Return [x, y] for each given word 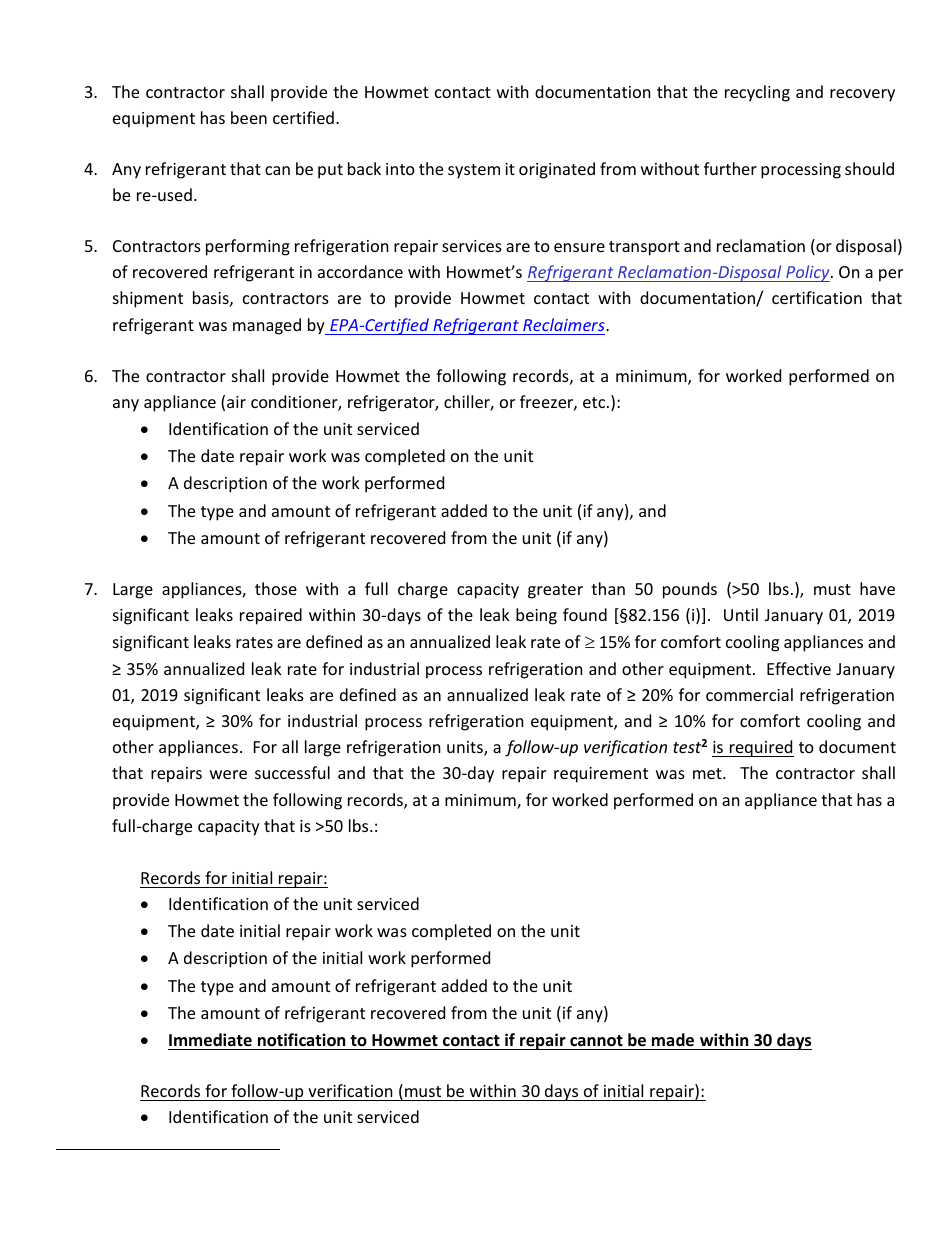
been [249, 117]
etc [595, 402]
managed [267, 326]
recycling [757, 93]
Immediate [210, 1040]
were [228, 774]
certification [817, 297]
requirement [601, 775]
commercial [749, 694]
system [474, 171]
